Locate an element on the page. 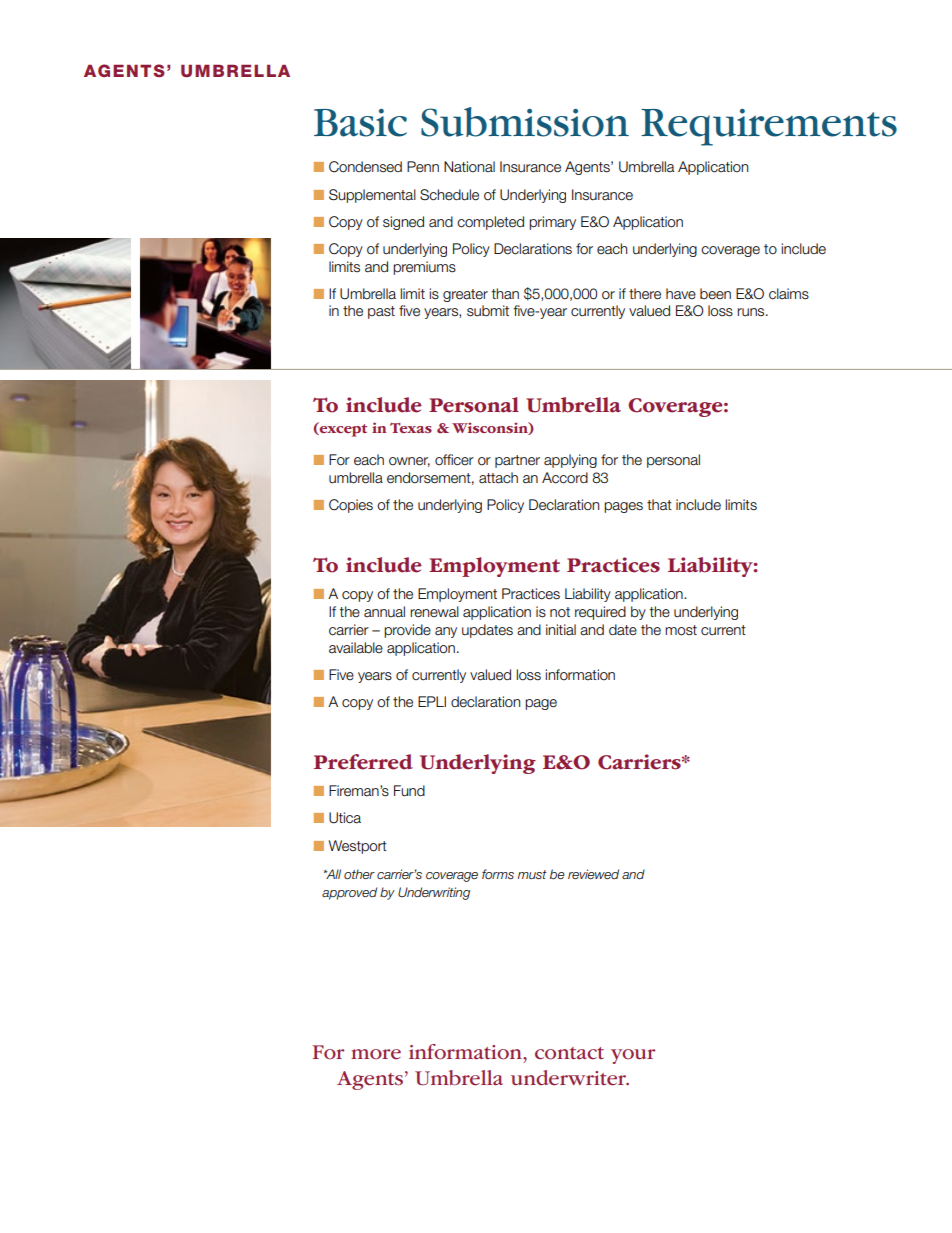 The width and height of the document is (952, 1233). been is located at coordinates (715, 294).
